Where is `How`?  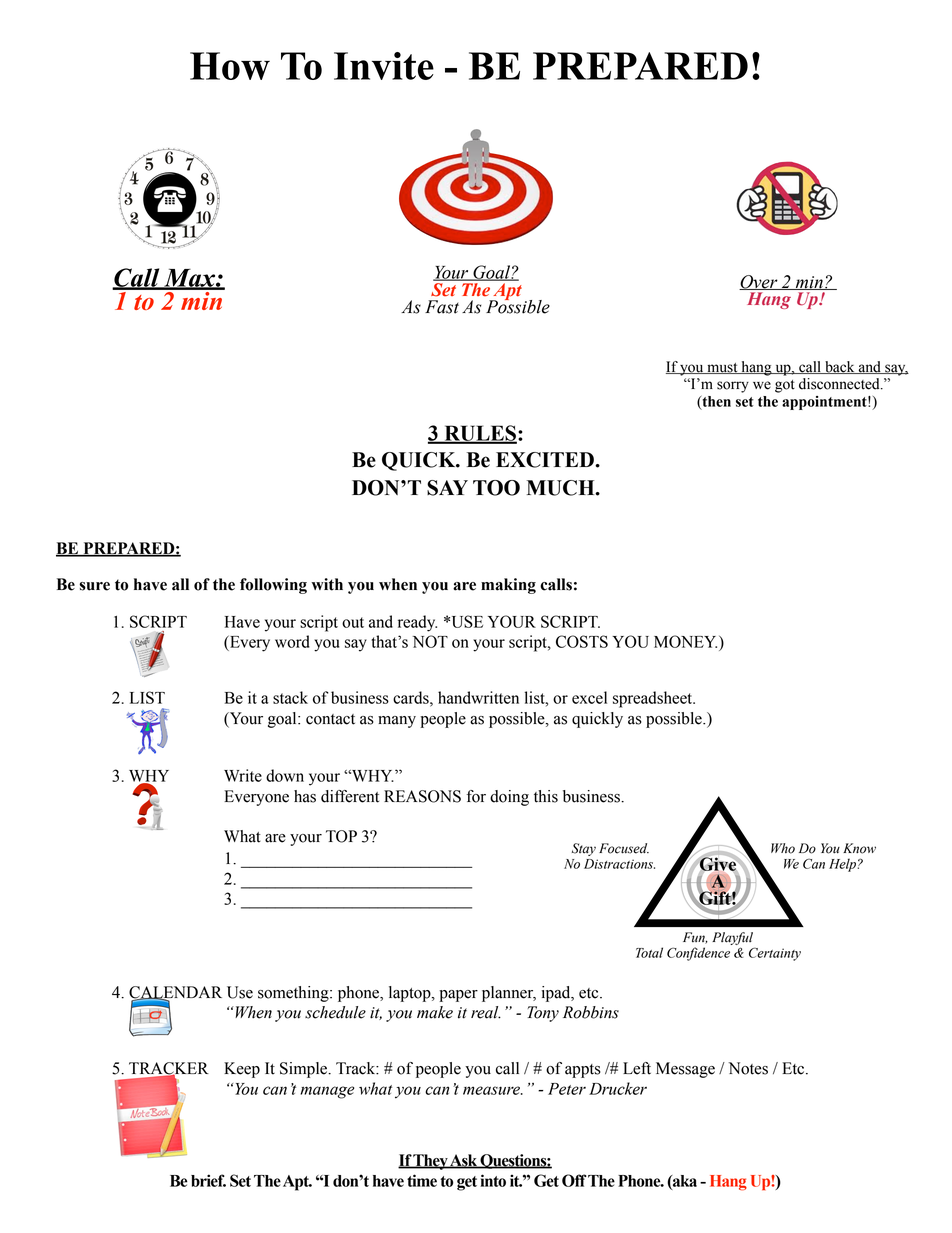 How is located at coordinates (230, 66).
